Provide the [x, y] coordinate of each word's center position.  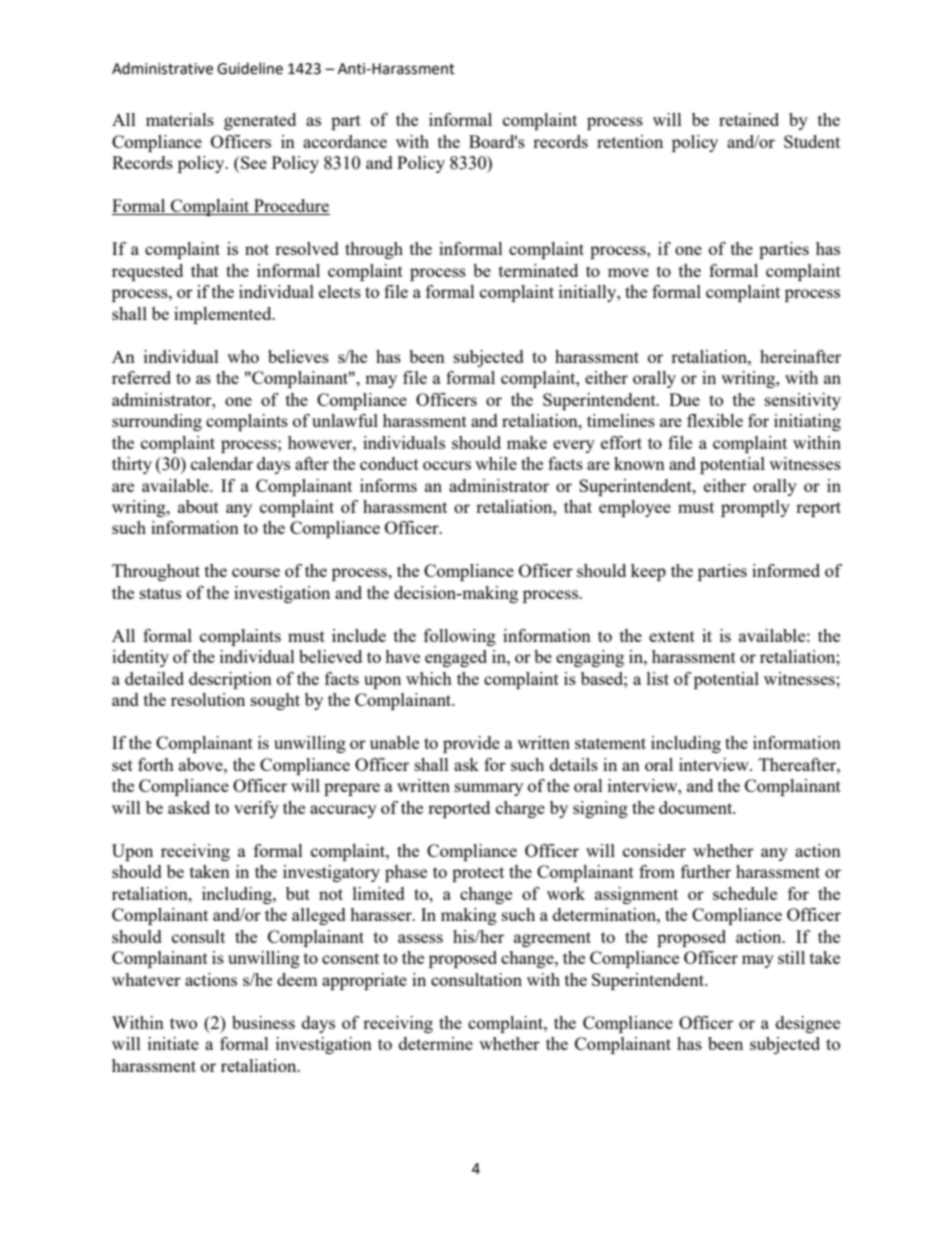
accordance [345, 141]
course [256, 572]
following [460, 637]
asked [189, 807]
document [697, 807]
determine [436, 1043]
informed [786, 570]
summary [489, 789]
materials [180, 119]
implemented [224, 315]
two [183, 1023]
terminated [538, 270]
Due [684, 399]
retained [749, 119]
